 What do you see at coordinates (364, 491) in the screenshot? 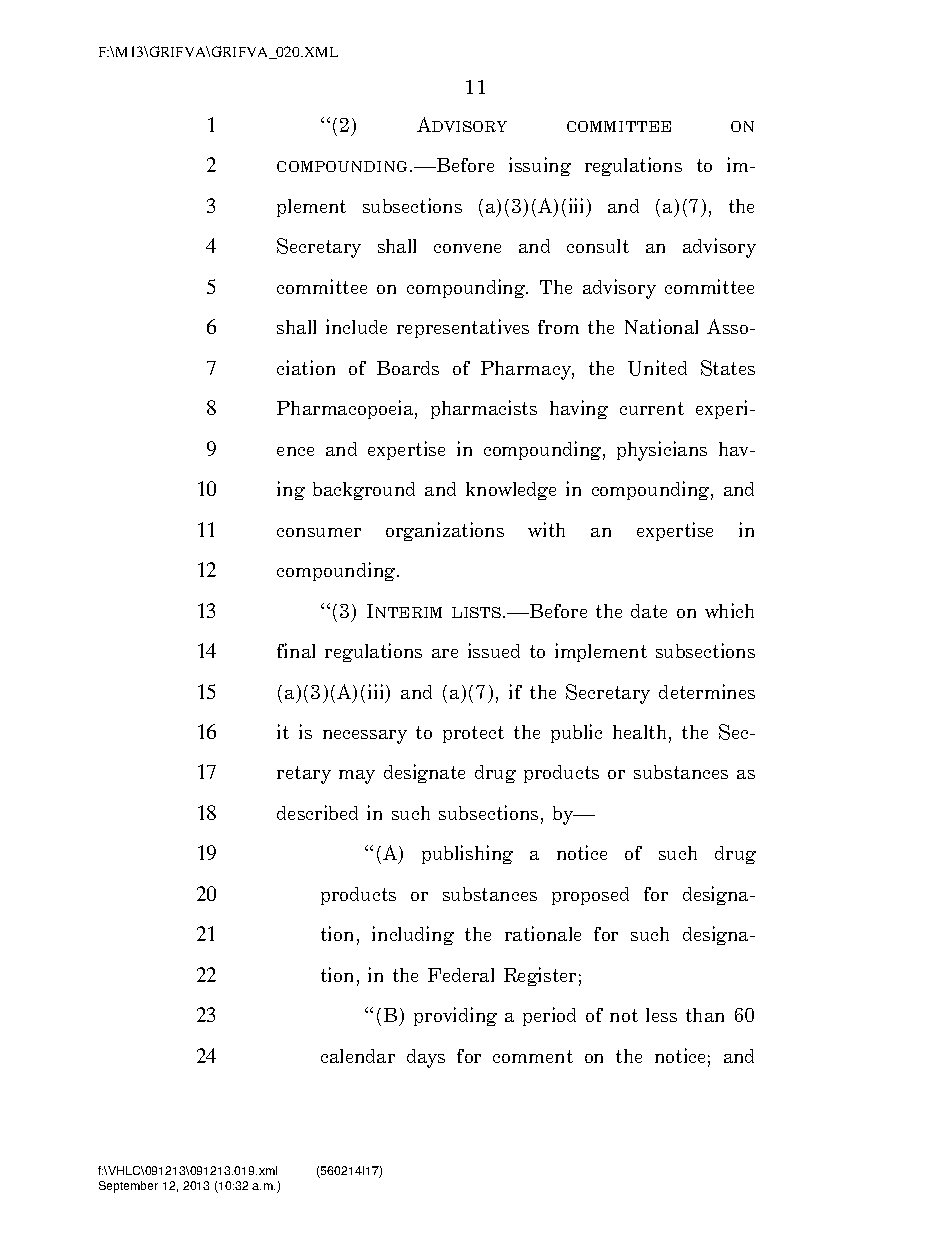
I see `background` at bounding box center [364, 491].
